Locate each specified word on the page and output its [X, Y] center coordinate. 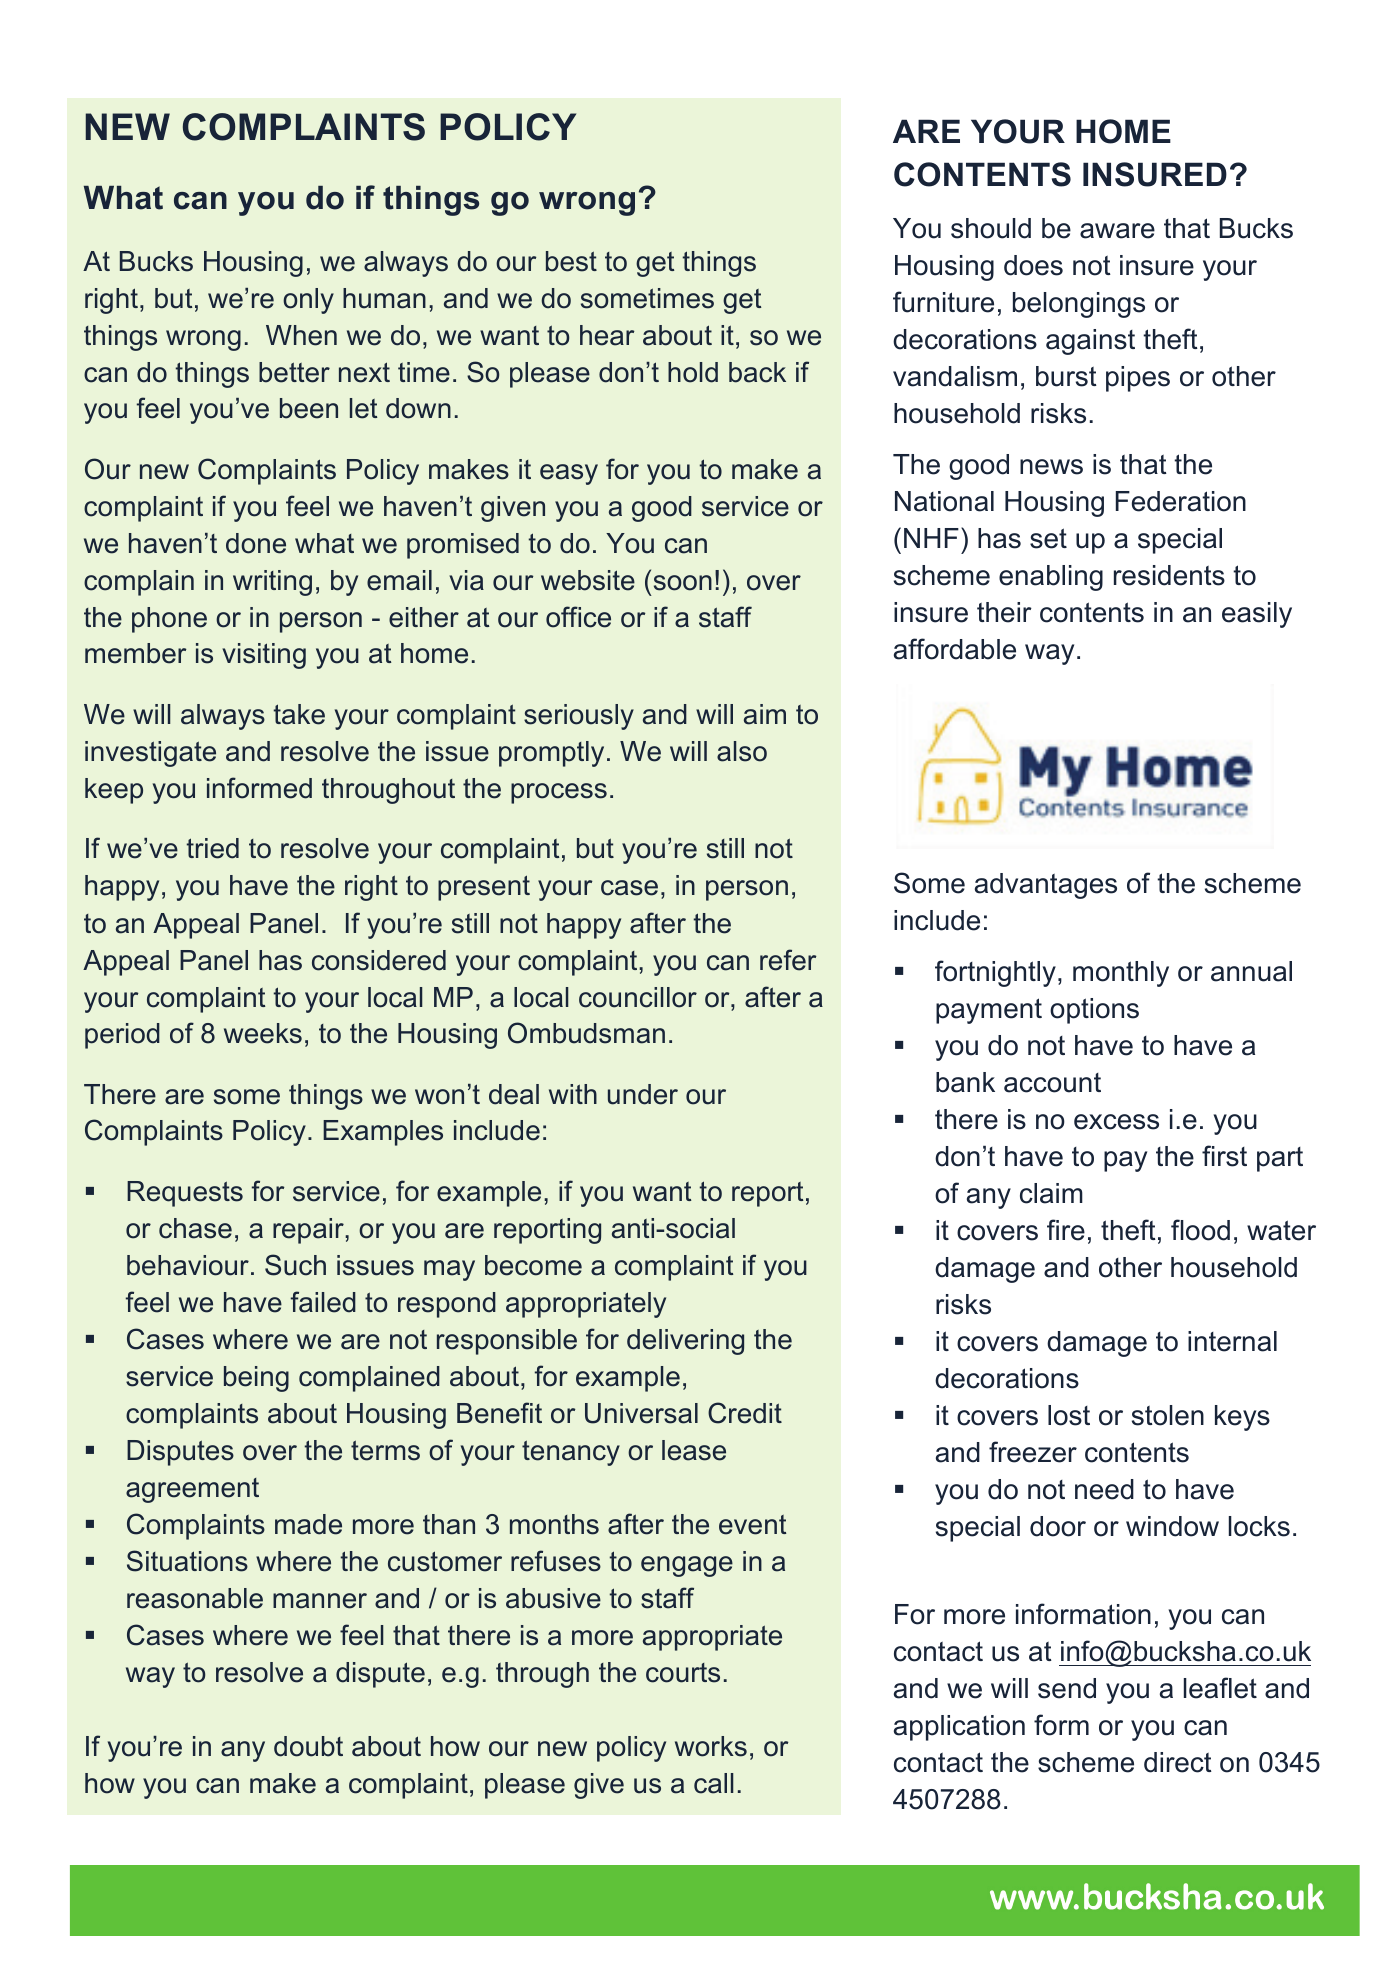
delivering [685, 1342]
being [256, 1379]
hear [607, 335]
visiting [264, 656]
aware [1117, 231]
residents [1169, 575]
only [308, 301]
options [1094, 1011]
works [711, 1746]
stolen [1168, 1415]
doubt [308, 1746]
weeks [263, 1033]
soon [683, 583]
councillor [638, 997]
